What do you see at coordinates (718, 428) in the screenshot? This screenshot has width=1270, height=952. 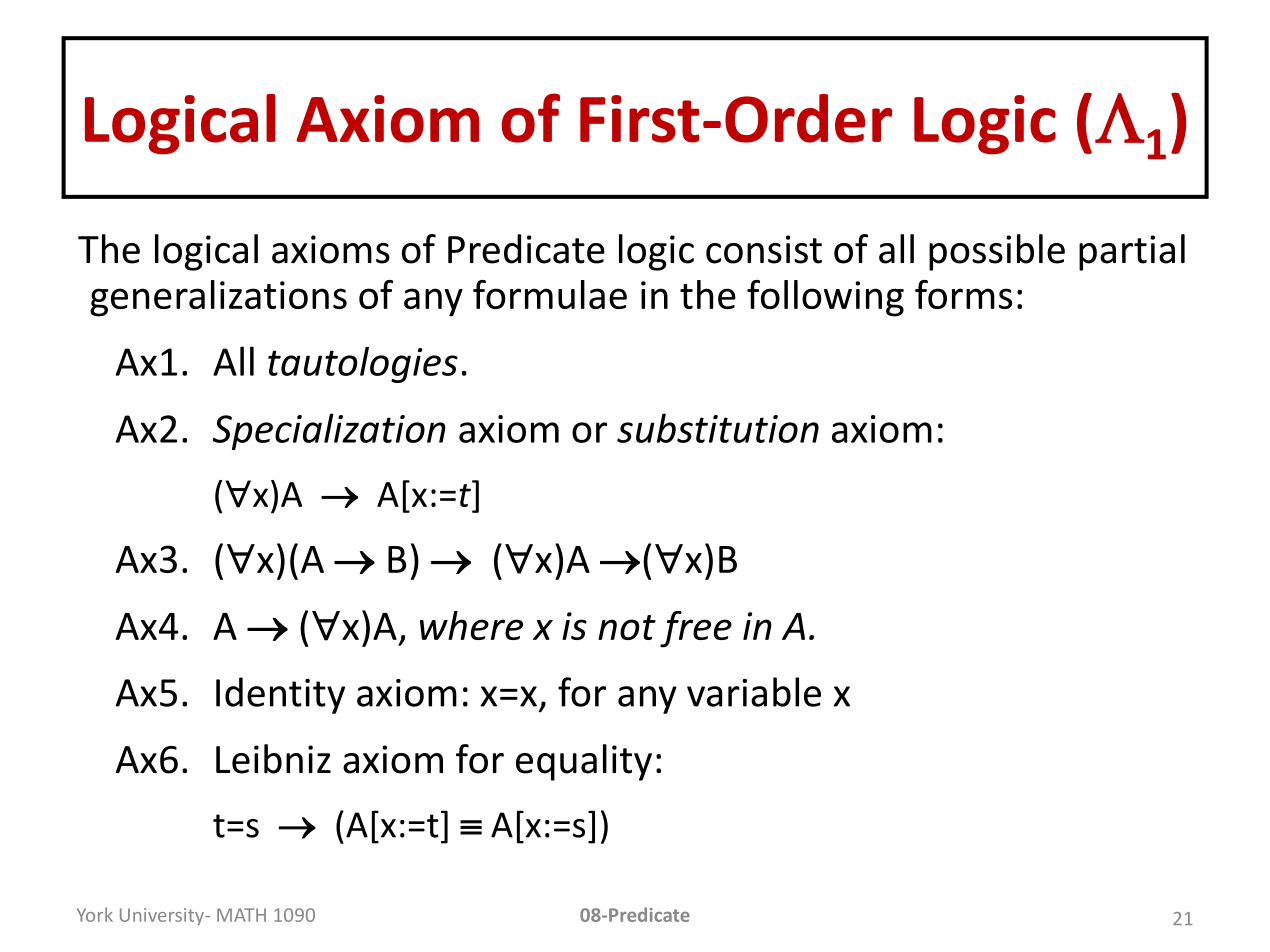 I see `substitution` at bounding box center [718, 428].
